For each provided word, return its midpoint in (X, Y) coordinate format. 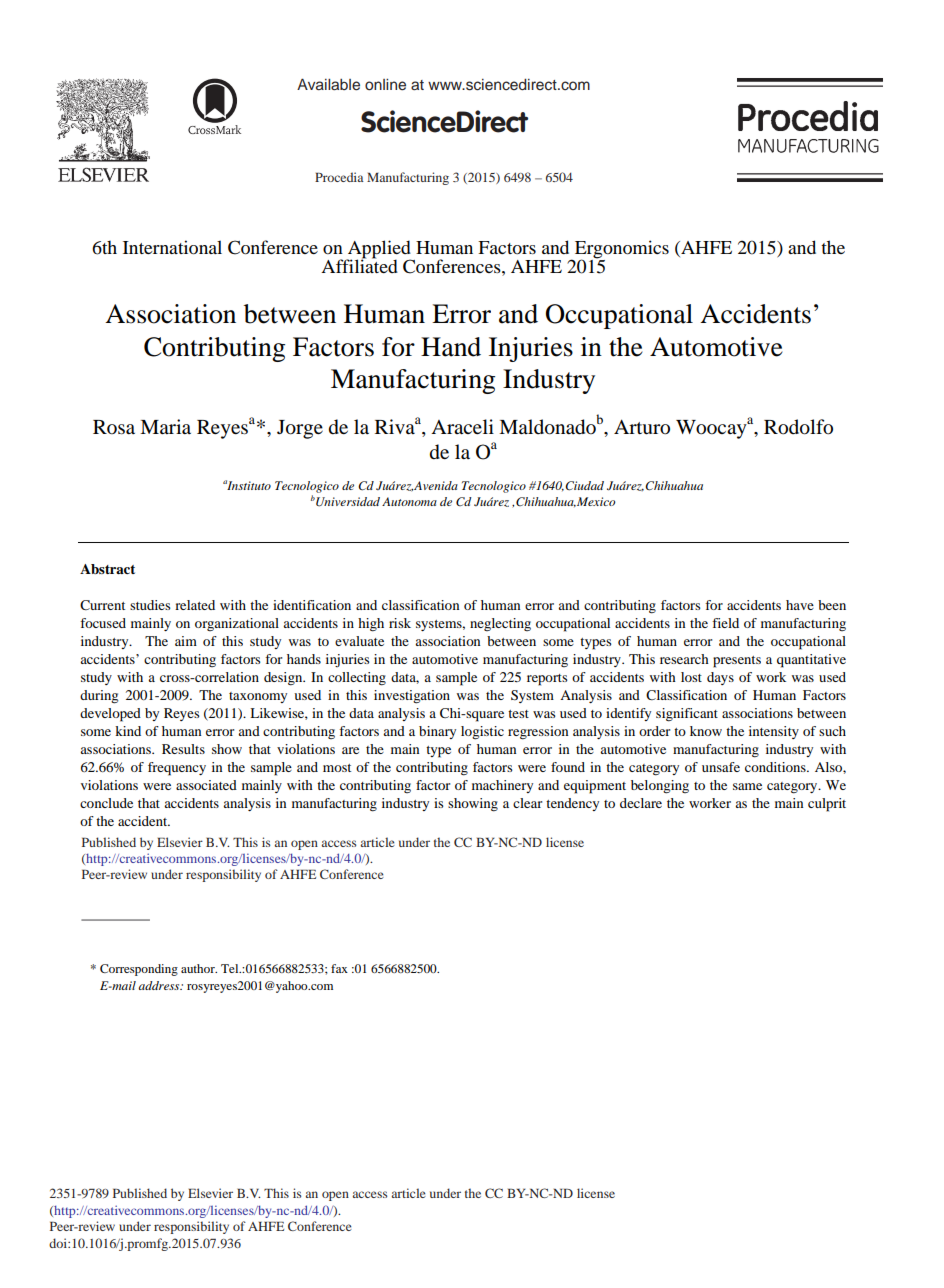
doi (59, 1243)
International (172, 247)
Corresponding (139, 970)
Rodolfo (798, 427)
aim (186, 641)
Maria (165, 426)
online (385, 85)
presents (737, 662)
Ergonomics (622, 250)
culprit (827, 805)
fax (339, 968)
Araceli (462, 427)
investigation (412, 697)
